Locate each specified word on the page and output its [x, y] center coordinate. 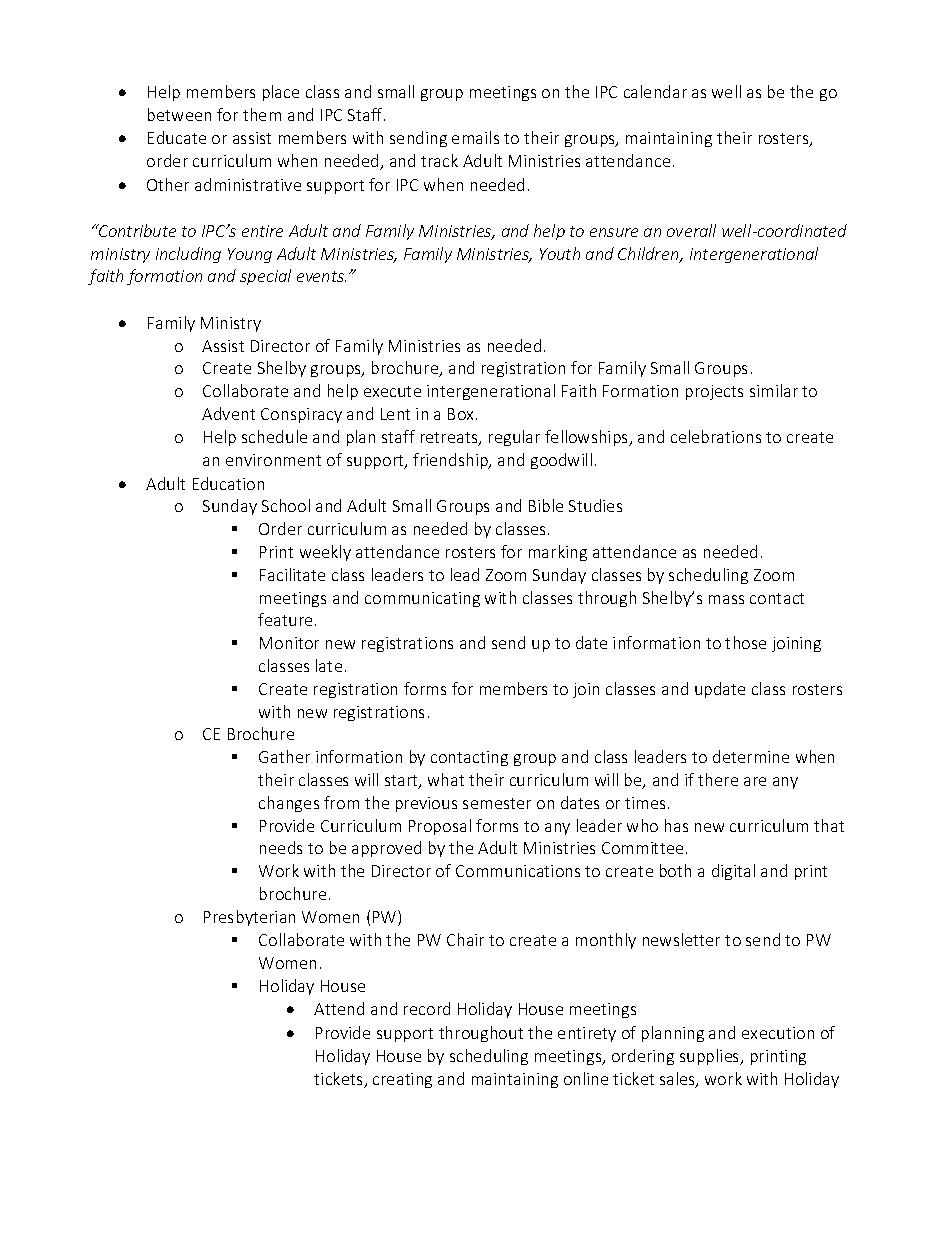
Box [462, 414]
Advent [228, 413]
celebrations [716, 436]
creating [402, 1080]
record [427, 1008]
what [446, 779]
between [179, 114]
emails [475, 137]
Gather [284, 756]
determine [751, 756]
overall [691, 230]
